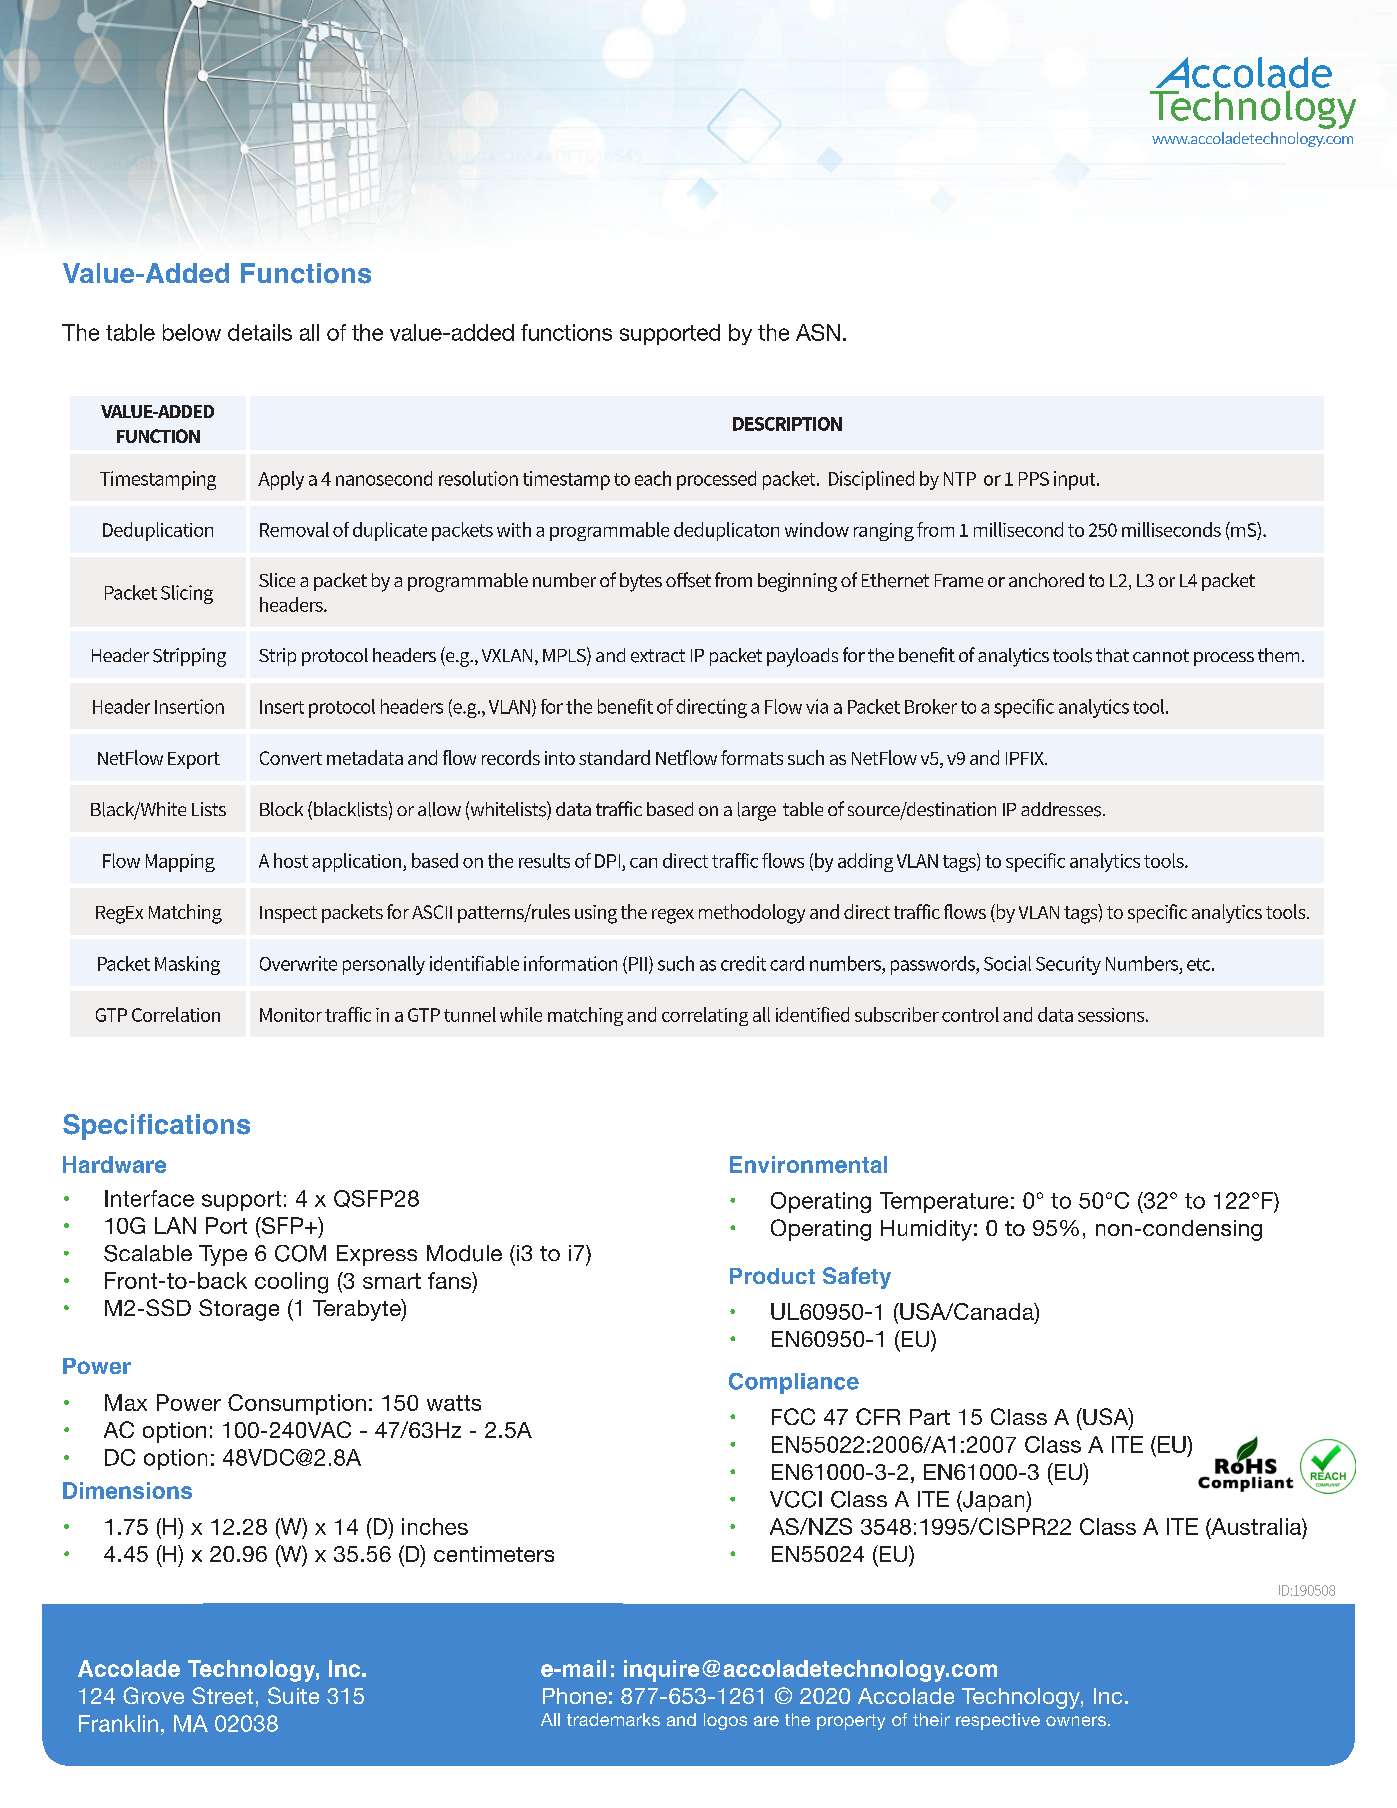 The image size is (1397, 1808). What do you see at coordinates (222, 1695) in the screenshot?
I see `Street` at bounding box center [222, 1695].
